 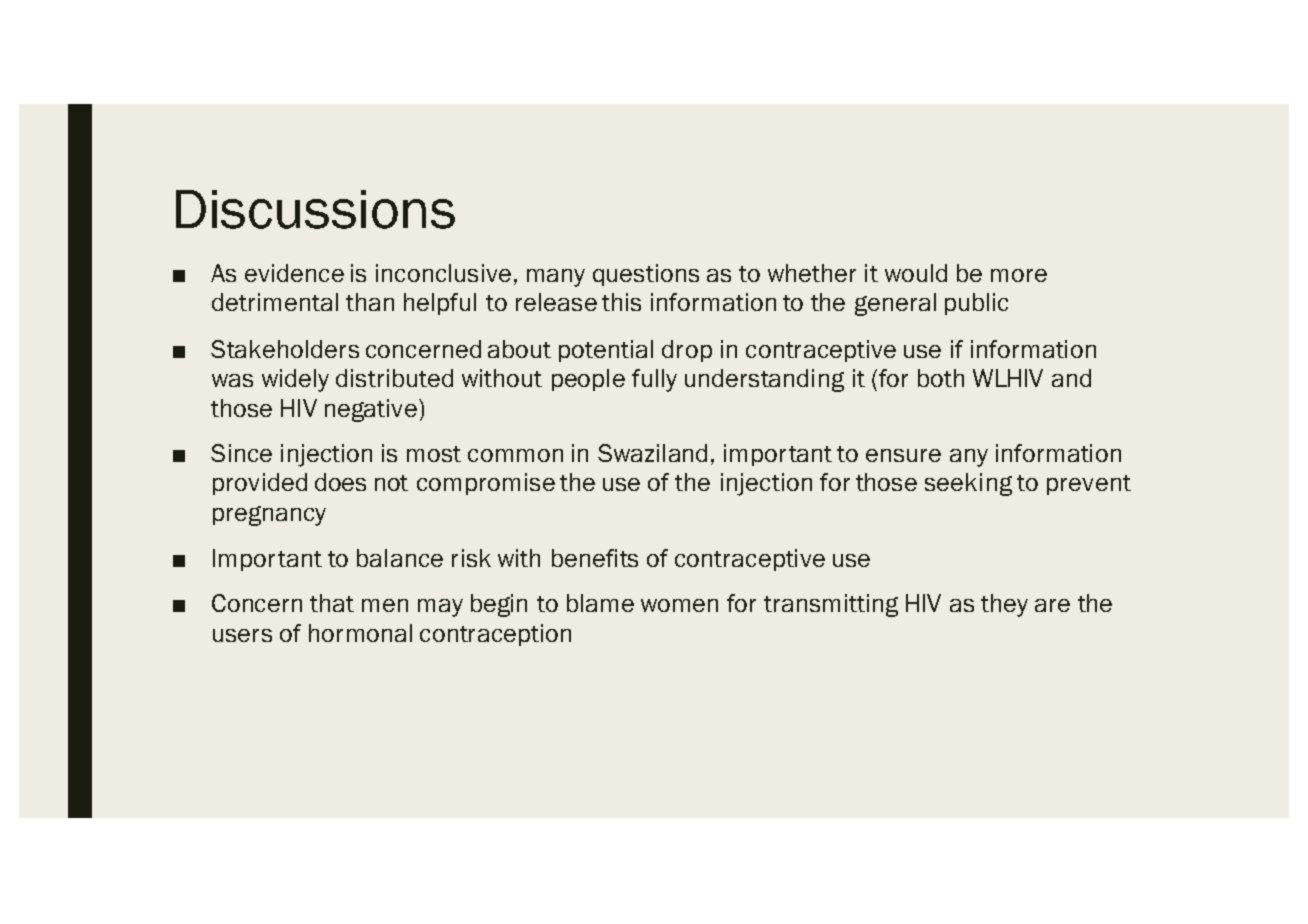 What do you see at coordinates (968, 484) in the screenshot?
I see `seeking` at bounding box center [968, 484].
